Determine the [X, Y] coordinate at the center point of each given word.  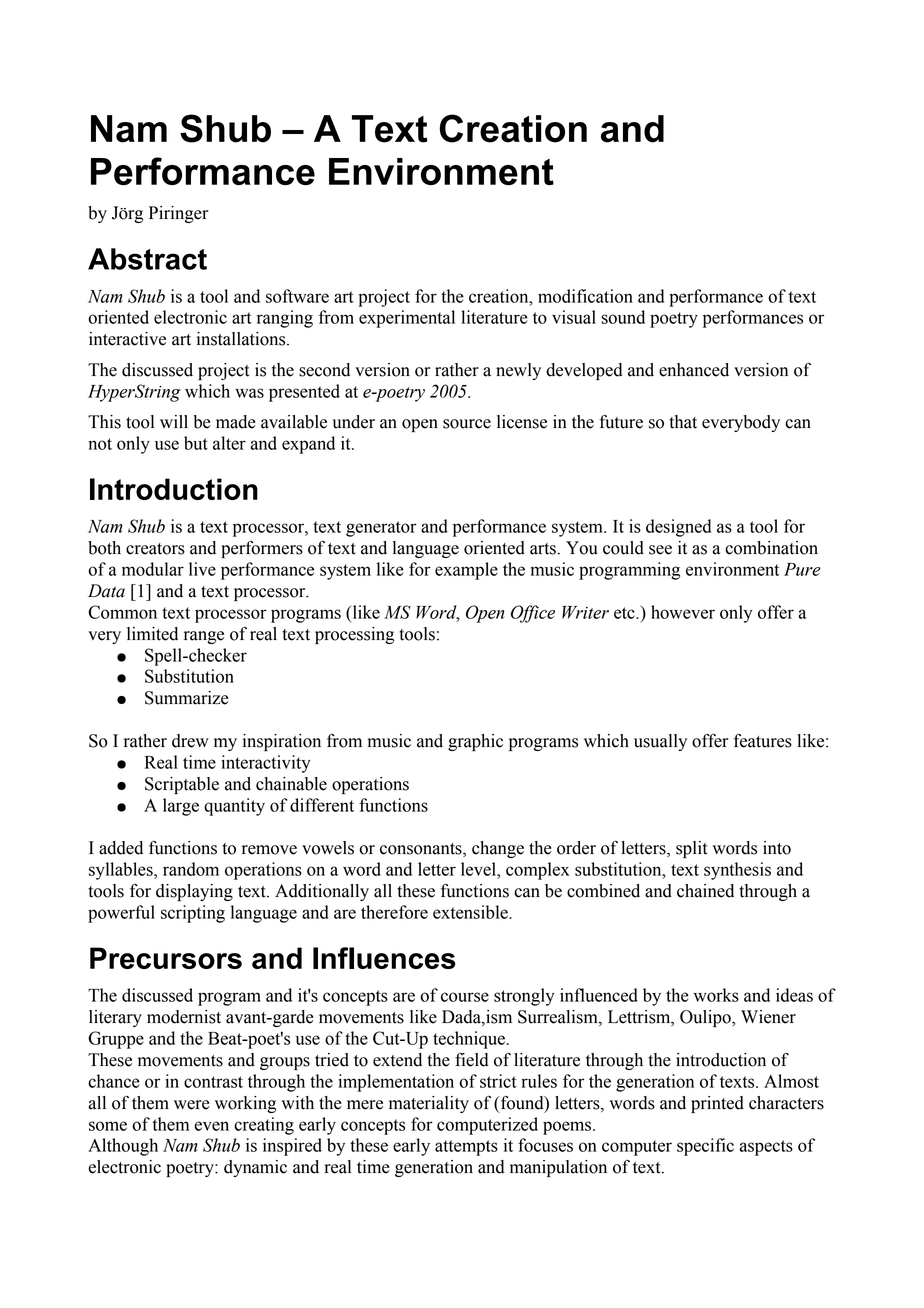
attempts [466, 1148]
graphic [475, 742]
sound [623, 317]
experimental [407, 319]
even [211, 1126]
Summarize [187, 698]
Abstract [147, 259]
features [763, 740]
